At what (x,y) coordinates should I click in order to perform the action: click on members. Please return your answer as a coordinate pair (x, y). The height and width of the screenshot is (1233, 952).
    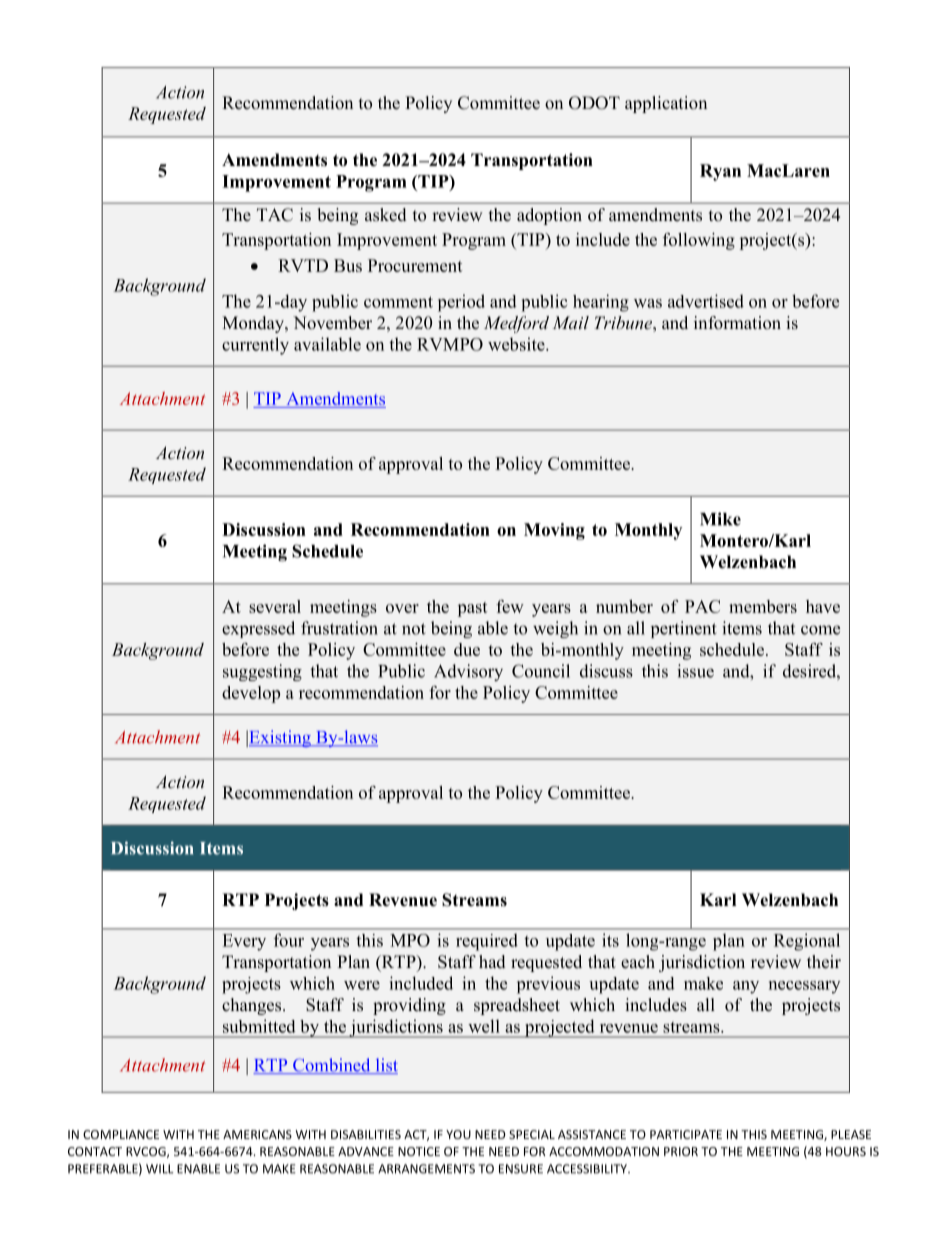
    Looking at the image, I should click on (763, 606).
